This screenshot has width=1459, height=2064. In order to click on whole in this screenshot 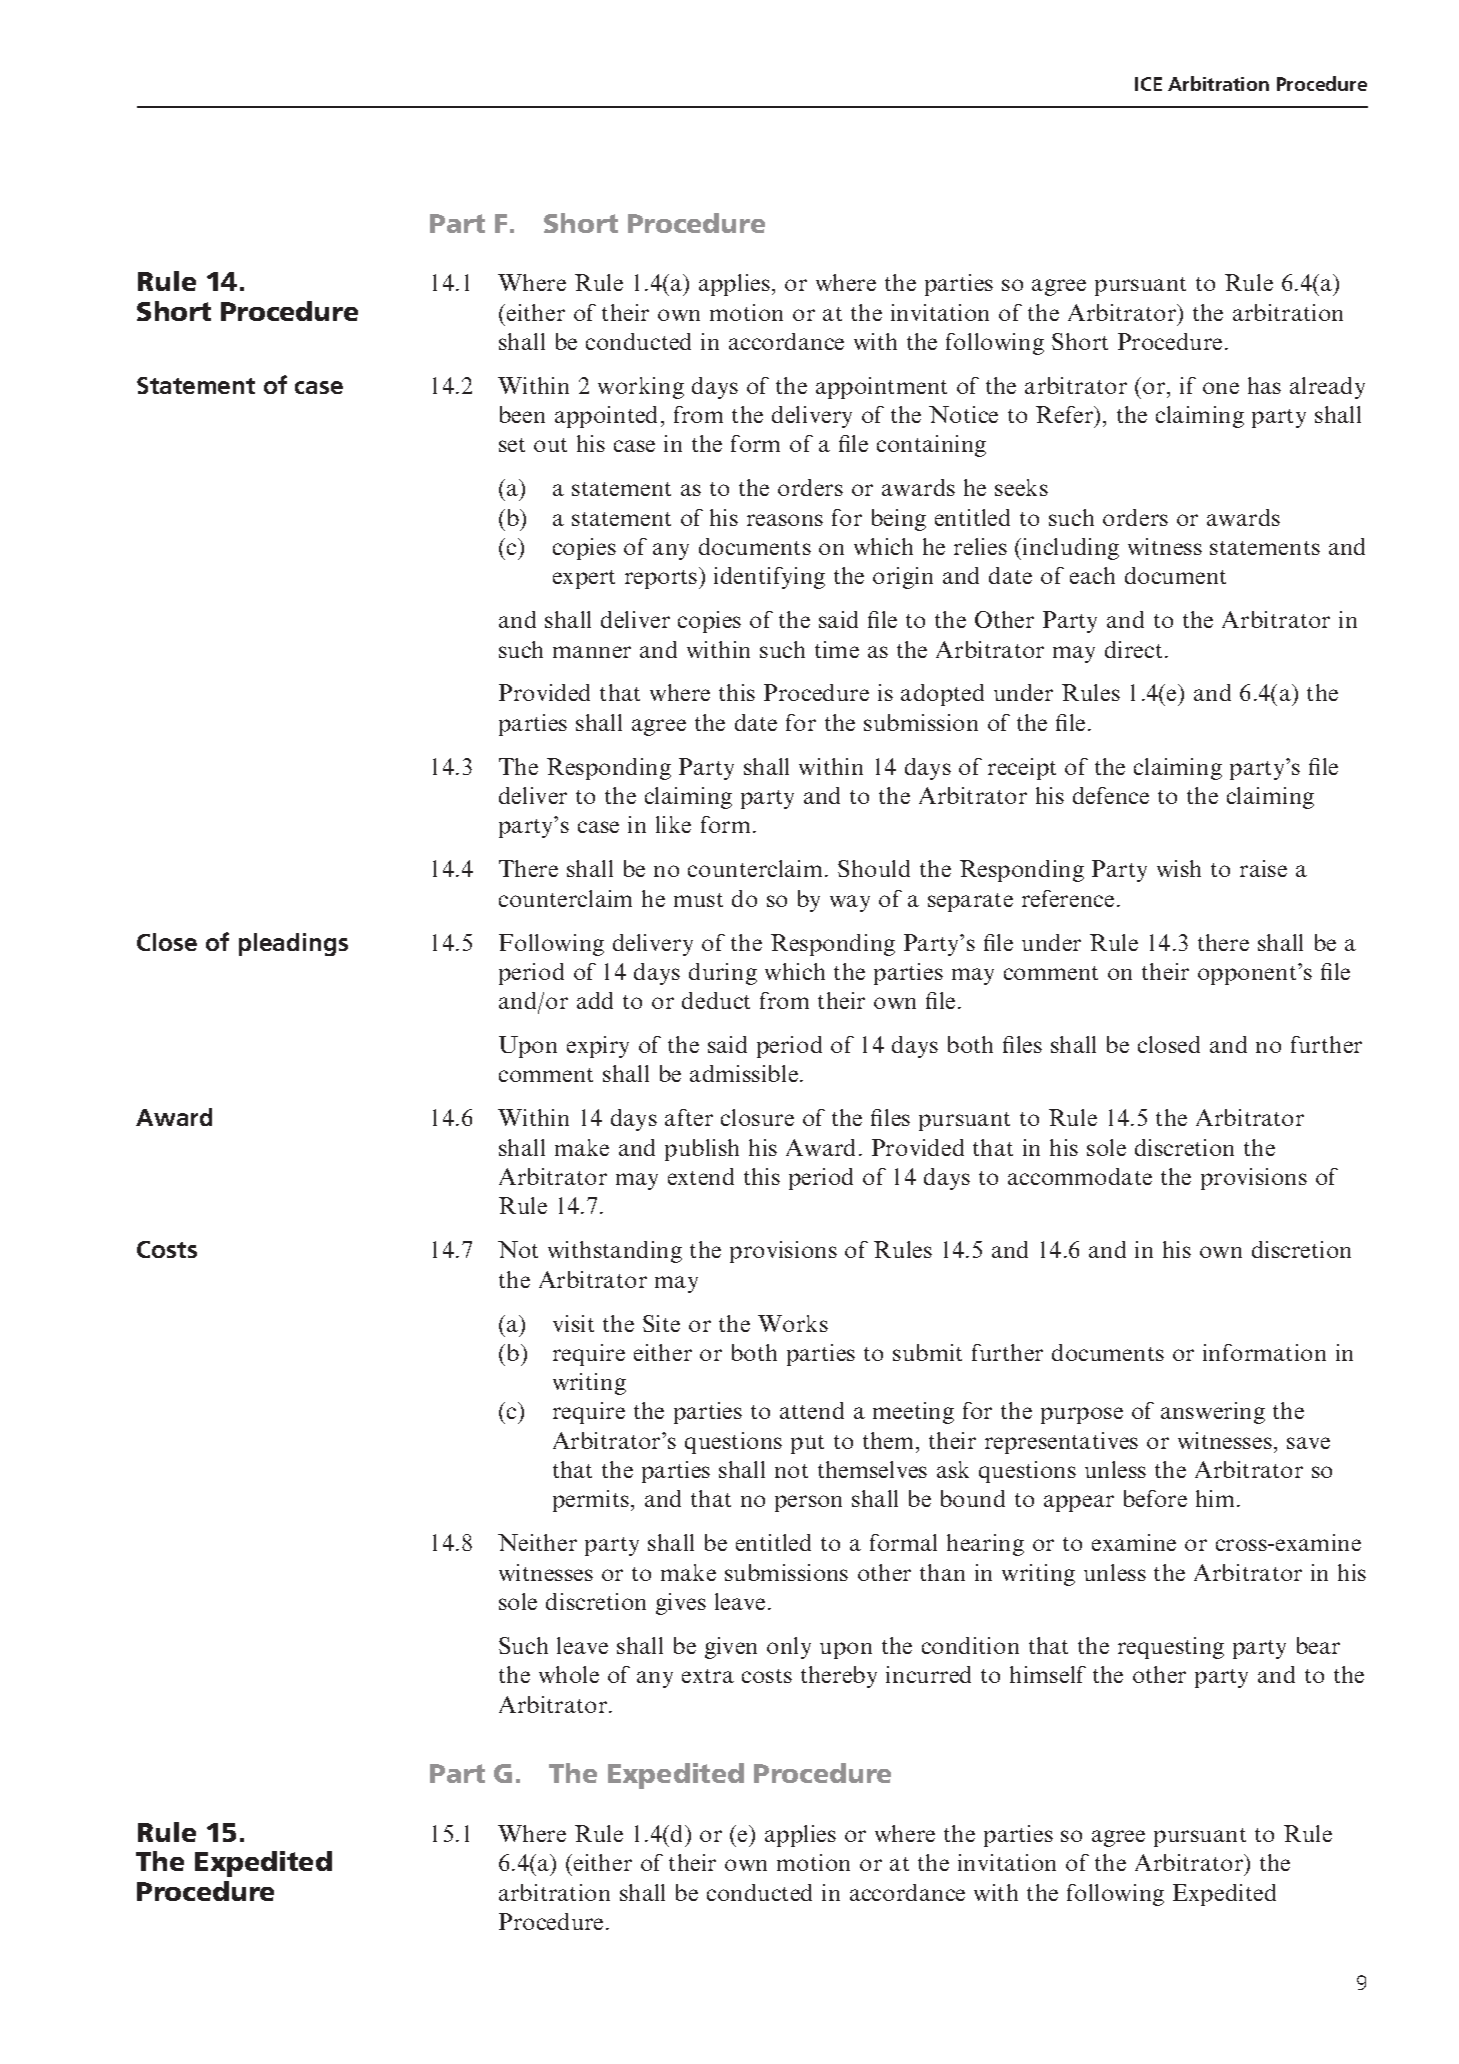, I will do `click(569, 1674)`.
